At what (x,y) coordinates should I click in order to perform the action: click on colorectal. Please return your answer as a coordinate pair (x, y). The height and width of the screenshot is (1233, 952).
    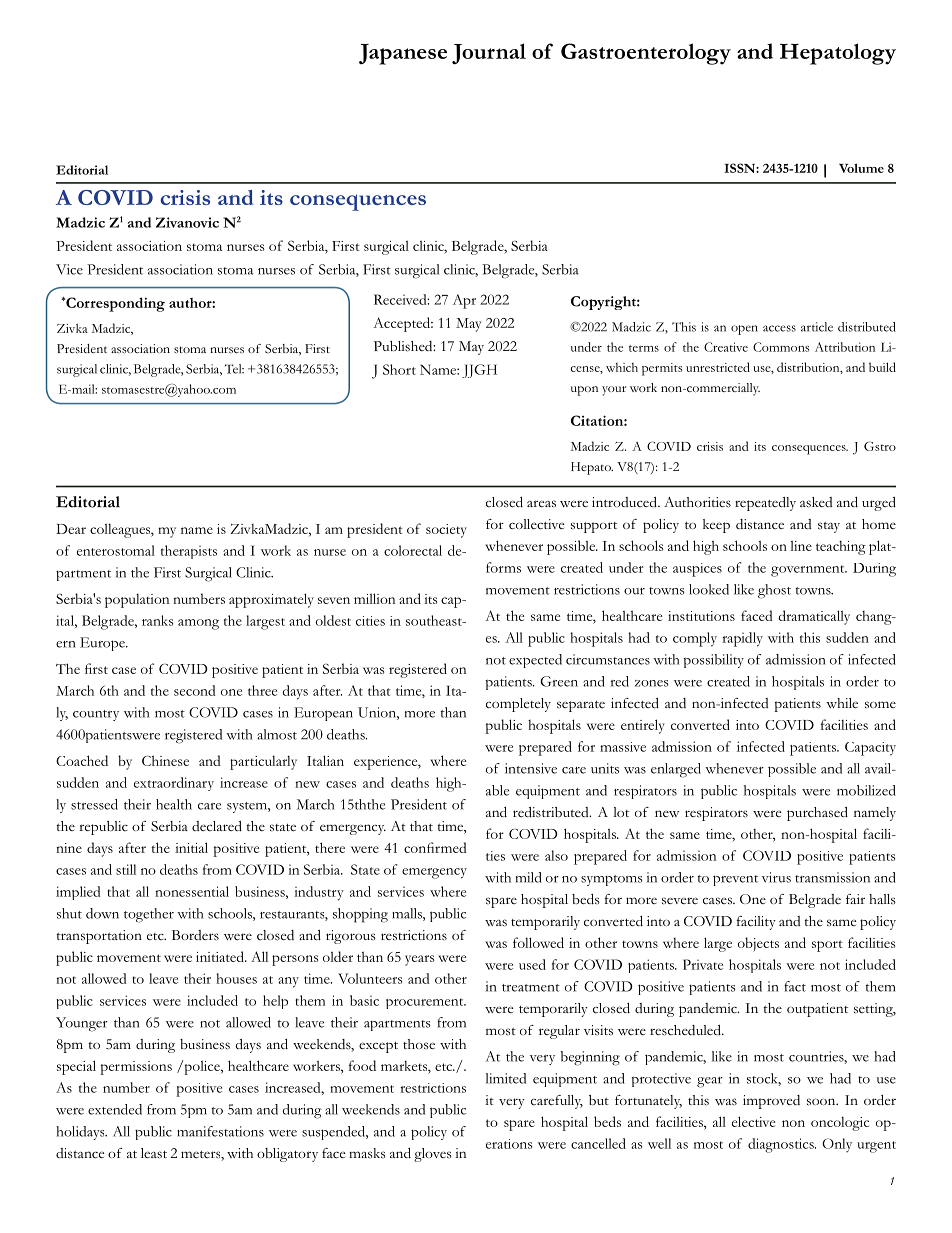
    Looking at the image, I should click on (413, 550).
